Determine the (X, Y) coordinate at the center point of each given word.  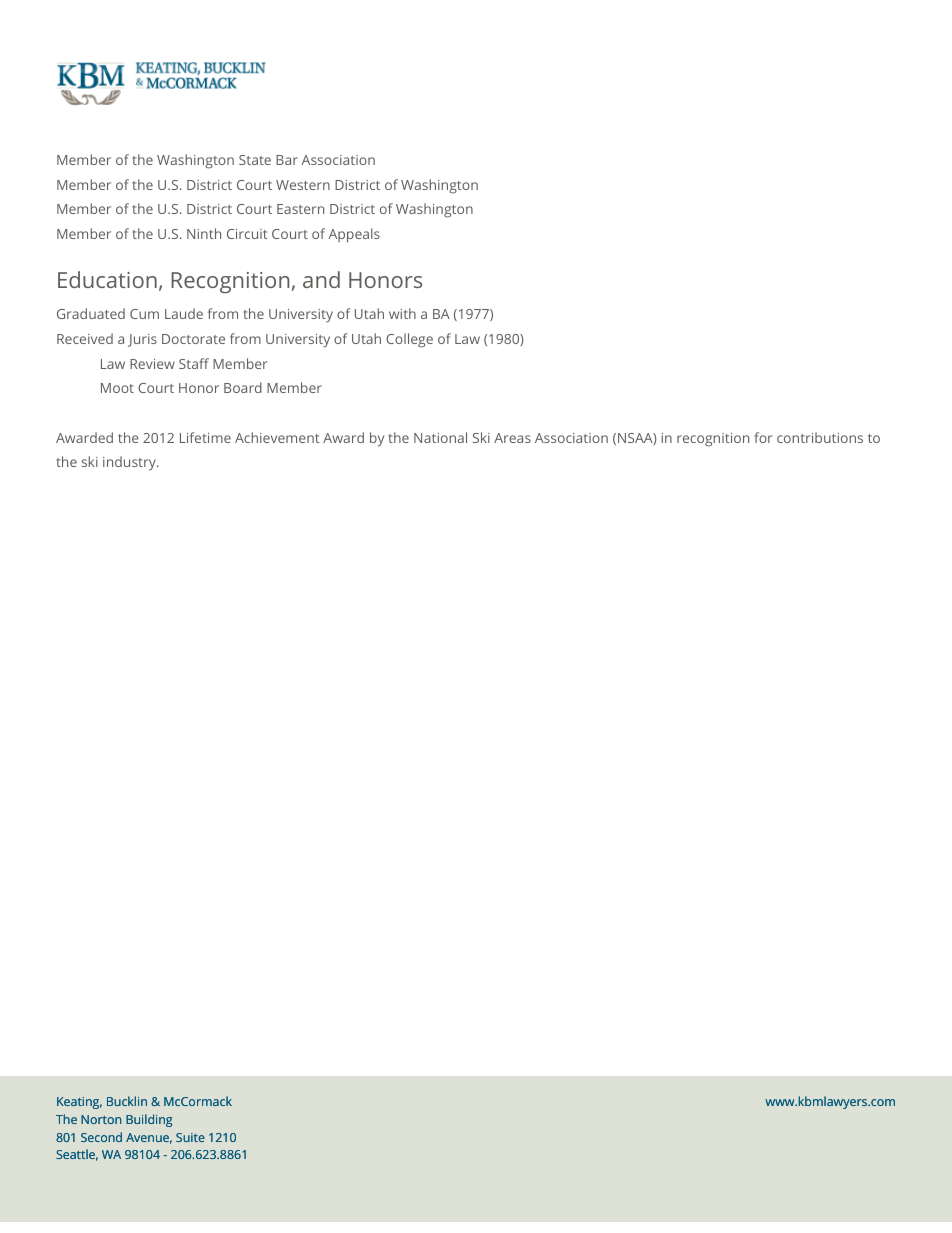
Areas (512, 438)
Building (149, 1120)
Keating (79, 1103)
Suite (190, 1137)
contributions (820, 437)
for (763, 437)
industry (130, 463)
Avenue (149, 1138)
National (440, 437)
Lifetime (205, 437)
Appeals (354, 235)
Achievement (277, 437)
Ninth (204, 233)
